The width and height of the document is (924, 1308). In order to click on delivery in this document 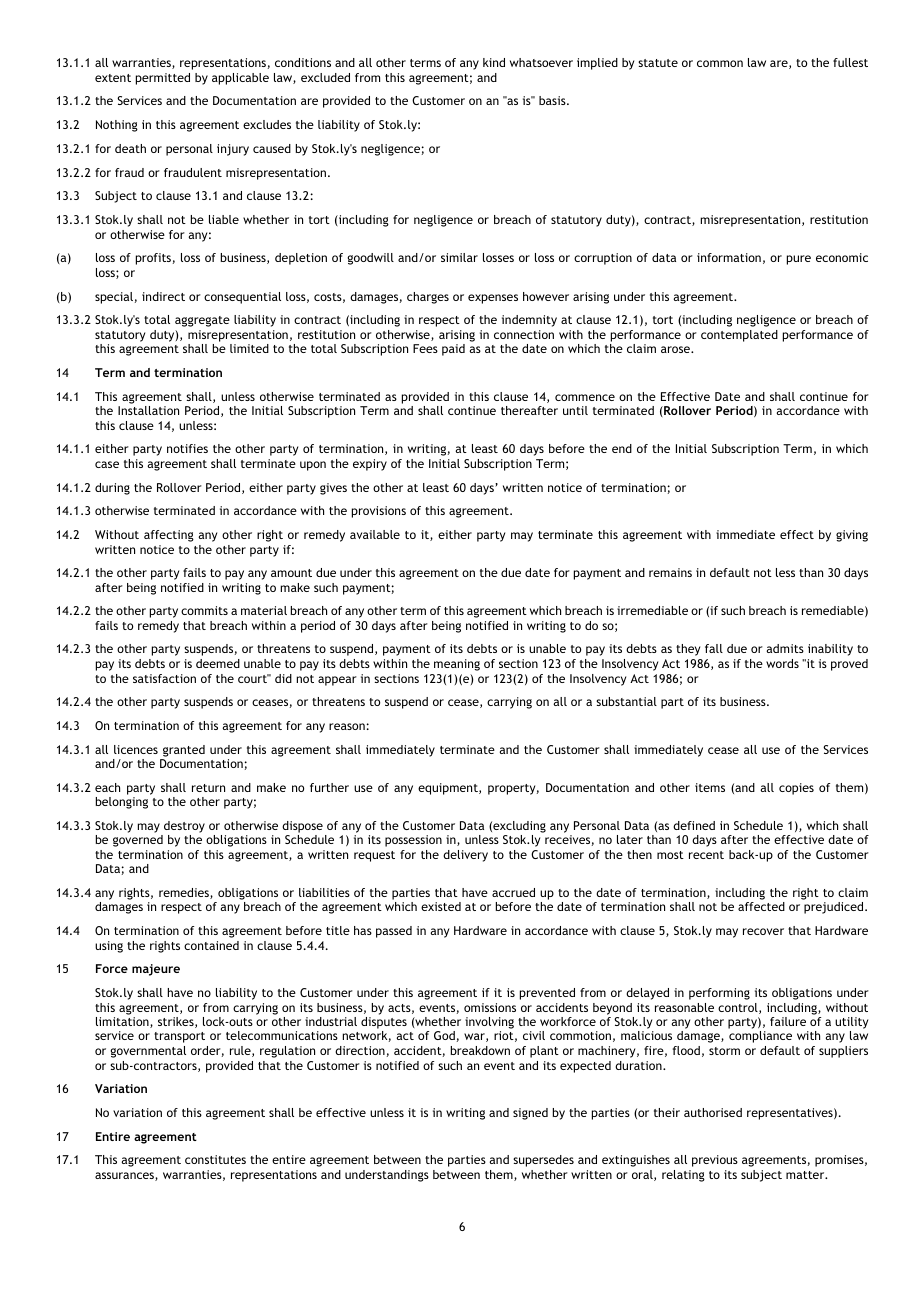, I will do `click(465, 856)`.
